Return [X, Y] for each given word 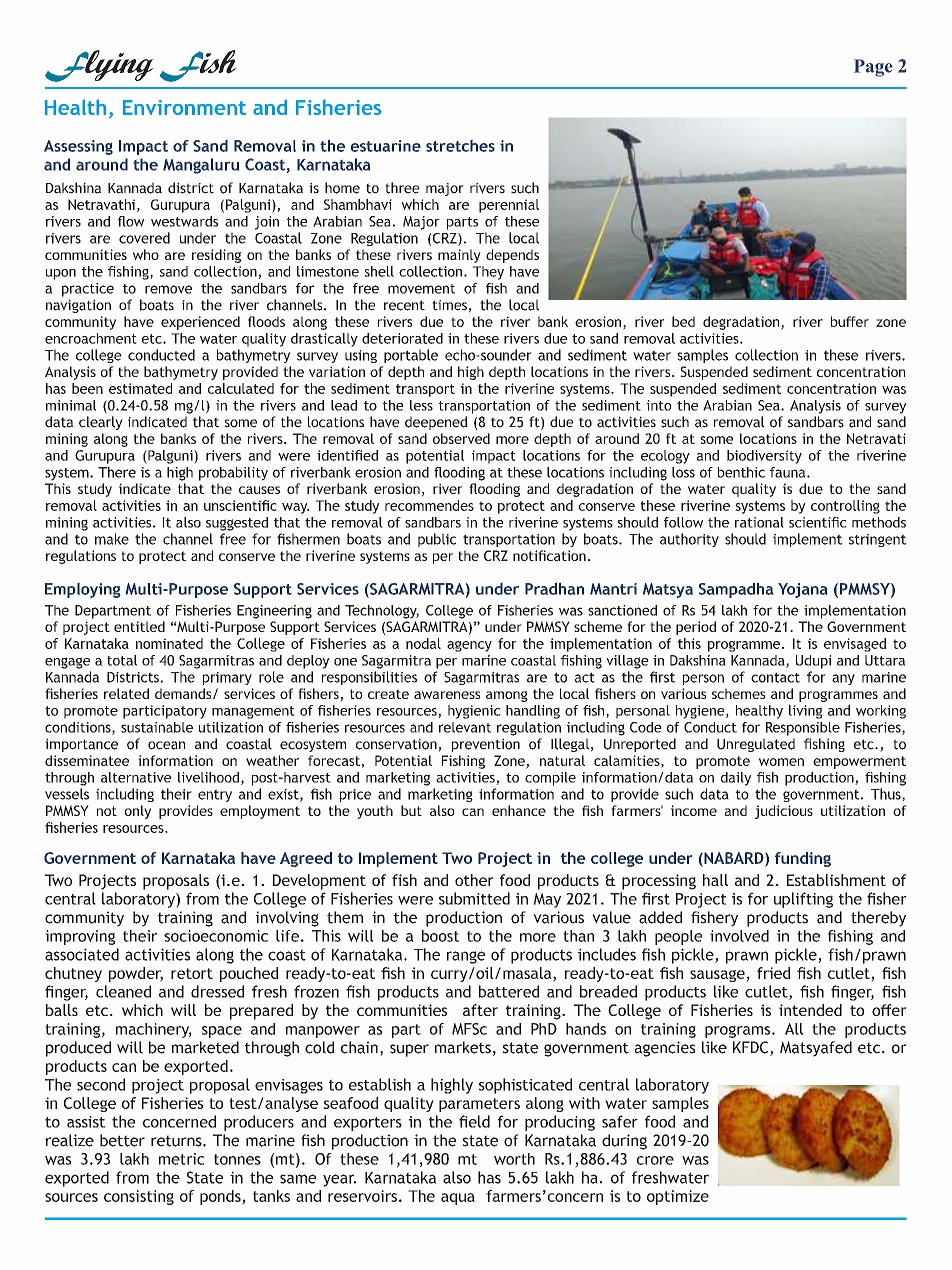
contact [775, 677]
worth [514, 1159]
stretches [460, 146]
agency [469, 646]
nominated [169, 643]
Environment [184, 107]
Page [873, 68]
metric [181, 1159]
